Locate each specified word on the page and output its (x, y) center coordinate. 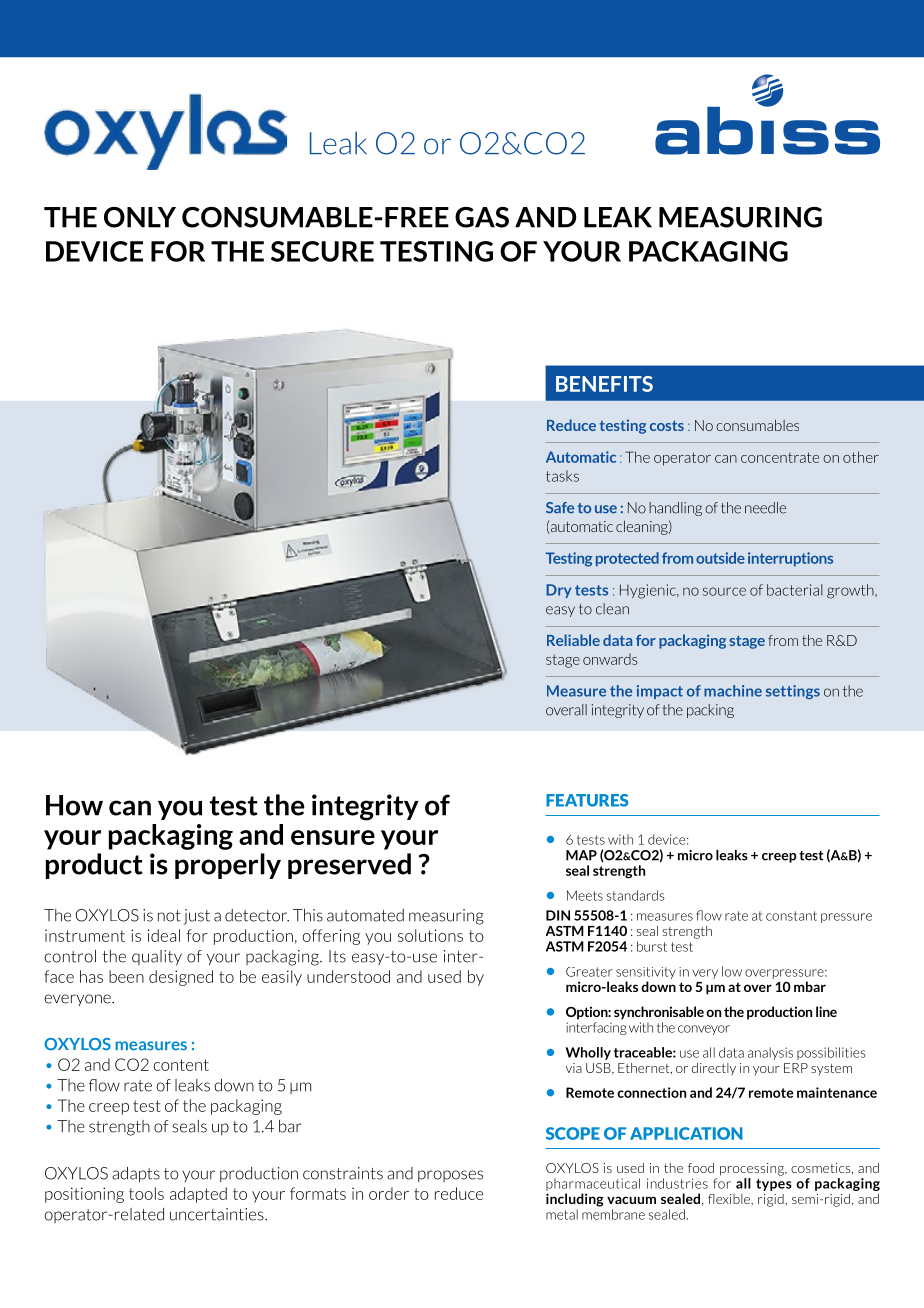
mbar (810, 986)
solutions (430, 935)
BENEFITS (604, 384)
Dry (558, 591)
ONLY (140, 217)
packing (710, 711)
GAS (482, 217)
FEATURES (587, 800)
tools (146, 1193)
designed (181, 978)
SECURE (322, 251)
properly (228, 866)
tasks (562, 476)
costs (667, 425)
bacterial (795, 590)
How (74, 805)
